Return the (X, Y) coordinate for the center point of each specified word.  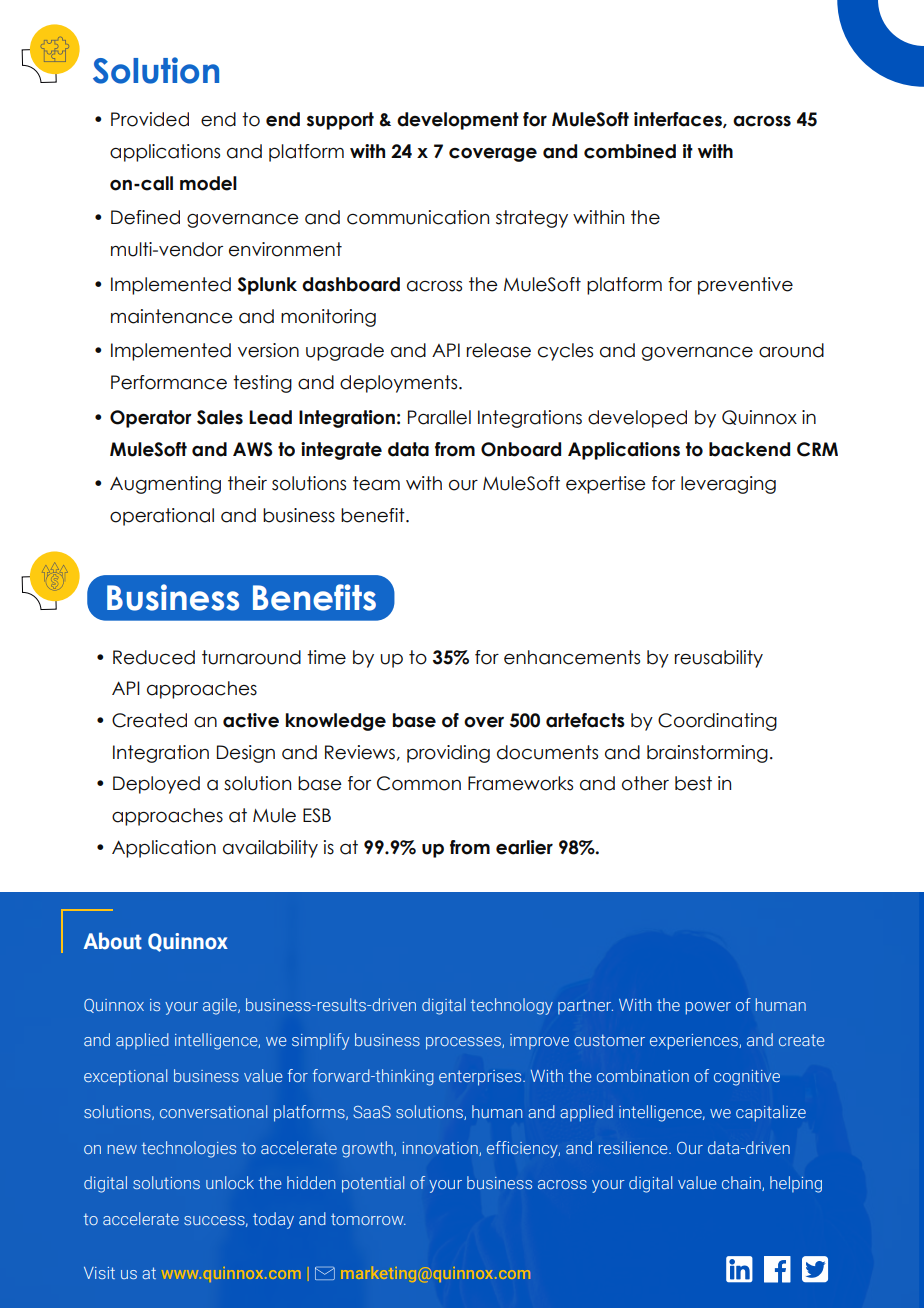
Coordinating (717, 722)
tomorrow (368, 1219)
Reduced (154, 657)
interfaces (679, 120)
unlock (230, 1182)
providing (448, 754)
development (458, 121)
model (208, 183)
